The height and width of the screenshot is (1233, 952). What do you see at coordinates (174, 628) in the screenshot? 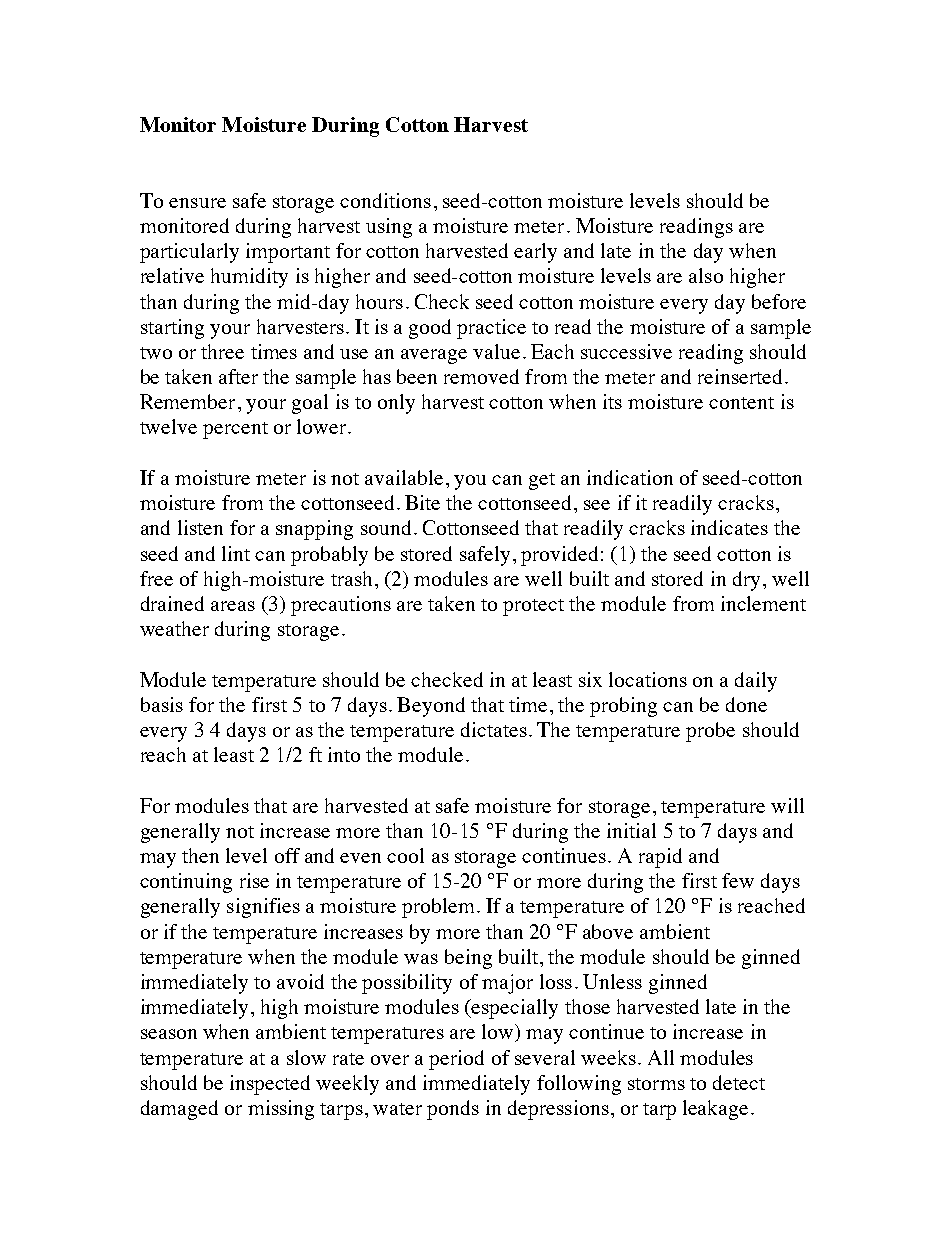
I see `weather` at bounding box center [174, 628].
